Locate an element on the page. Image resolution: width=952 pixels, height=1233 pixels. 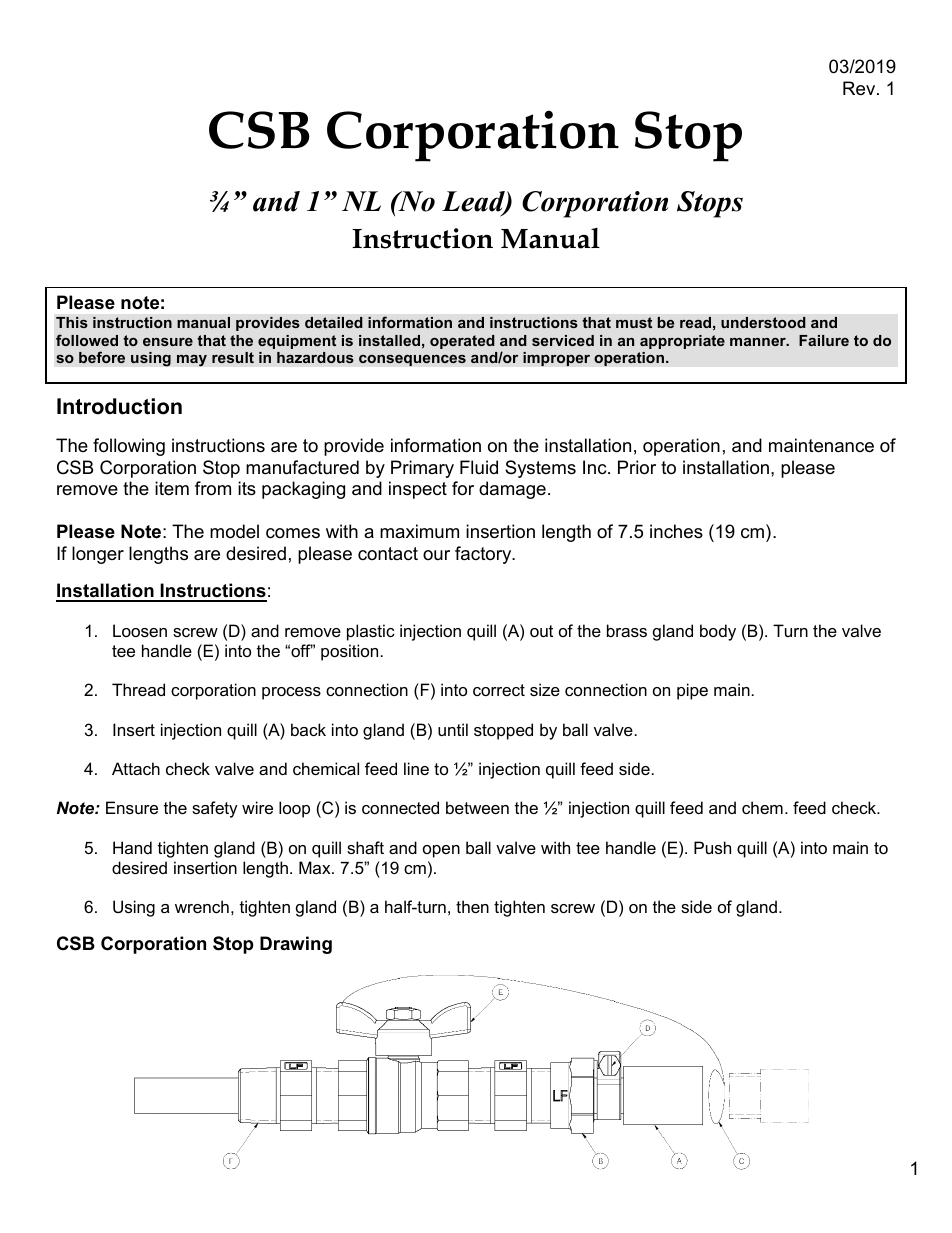
until is located at coordinates (453, 729).
